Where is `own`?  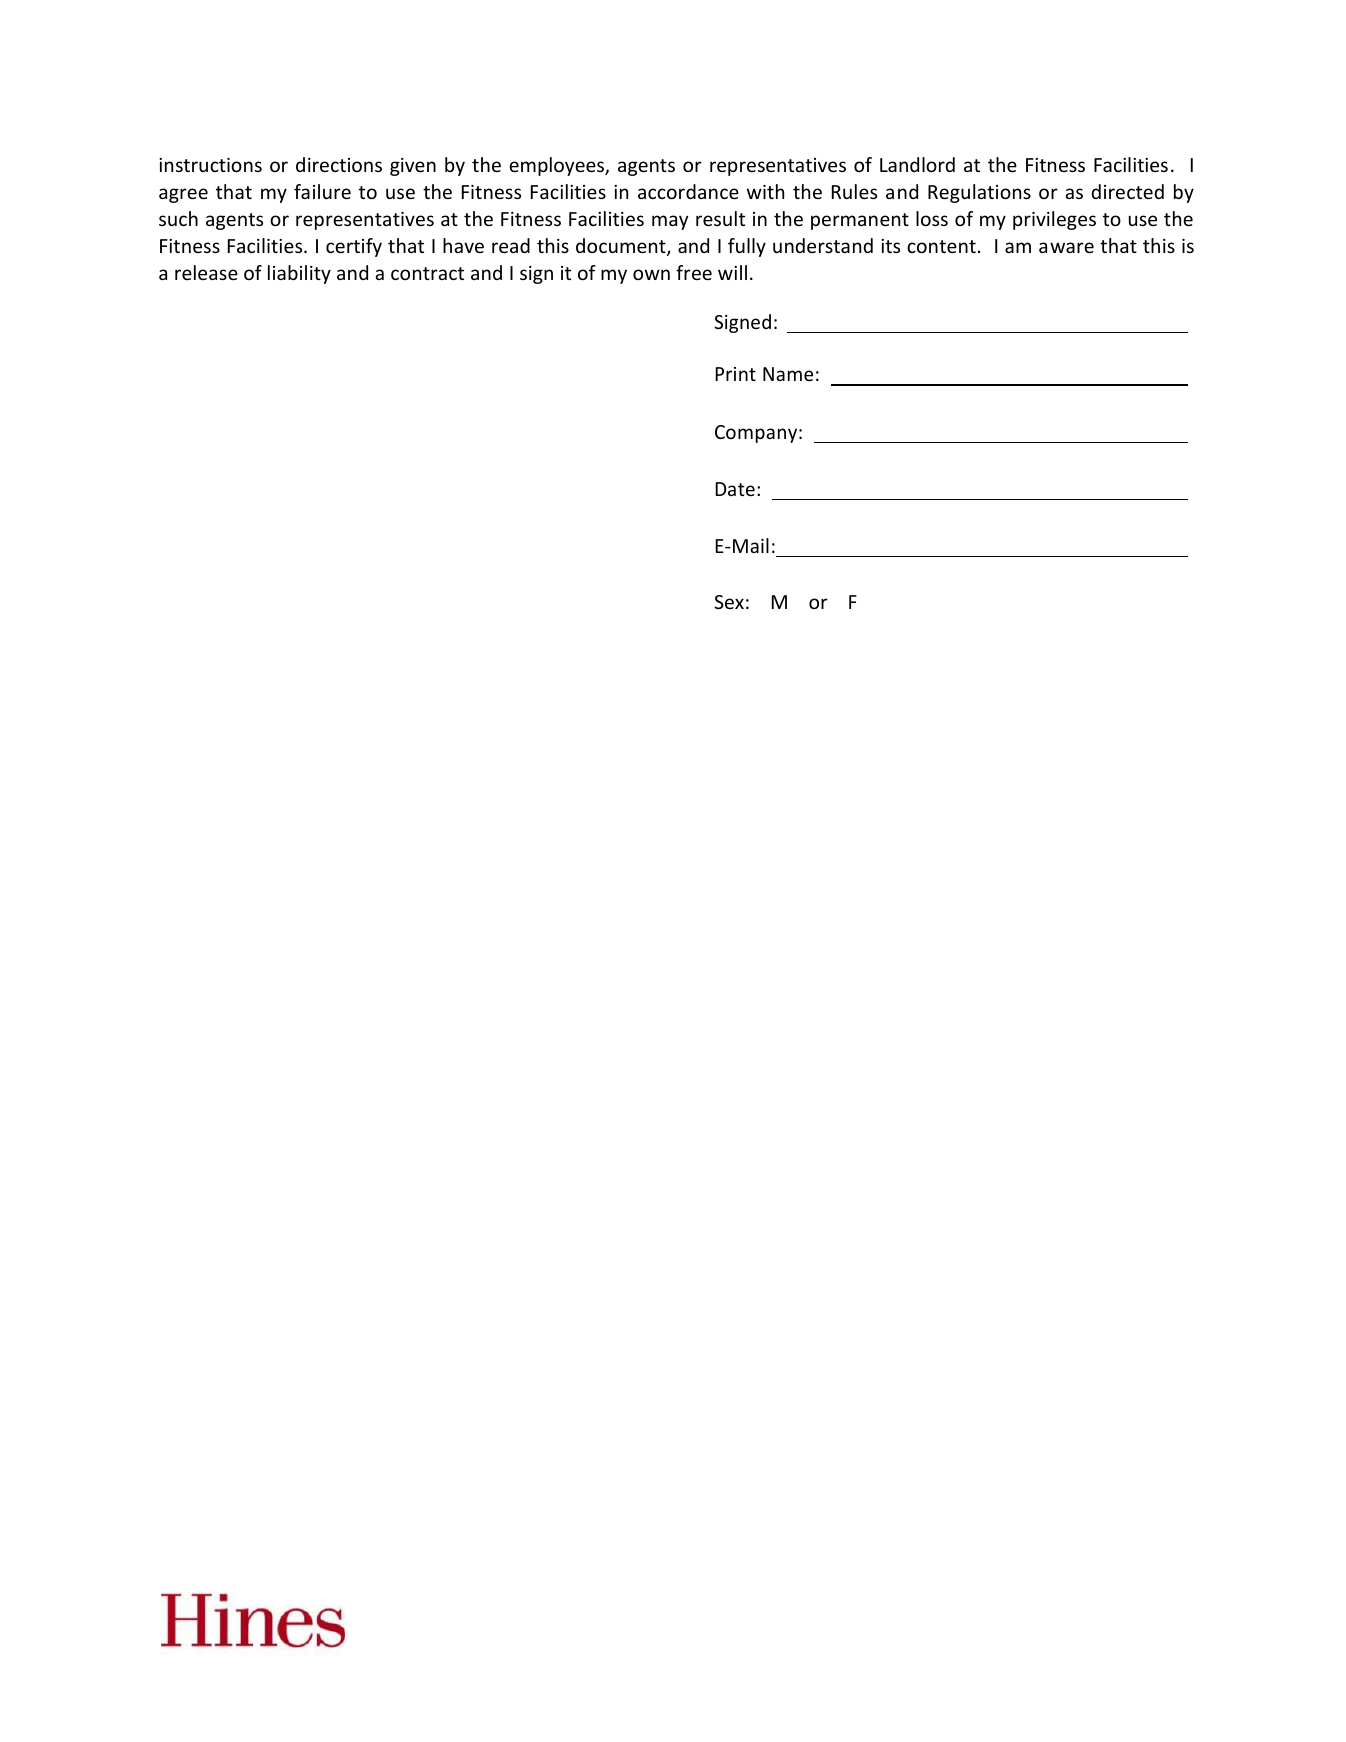
own is located at coordinates (651, 274).
